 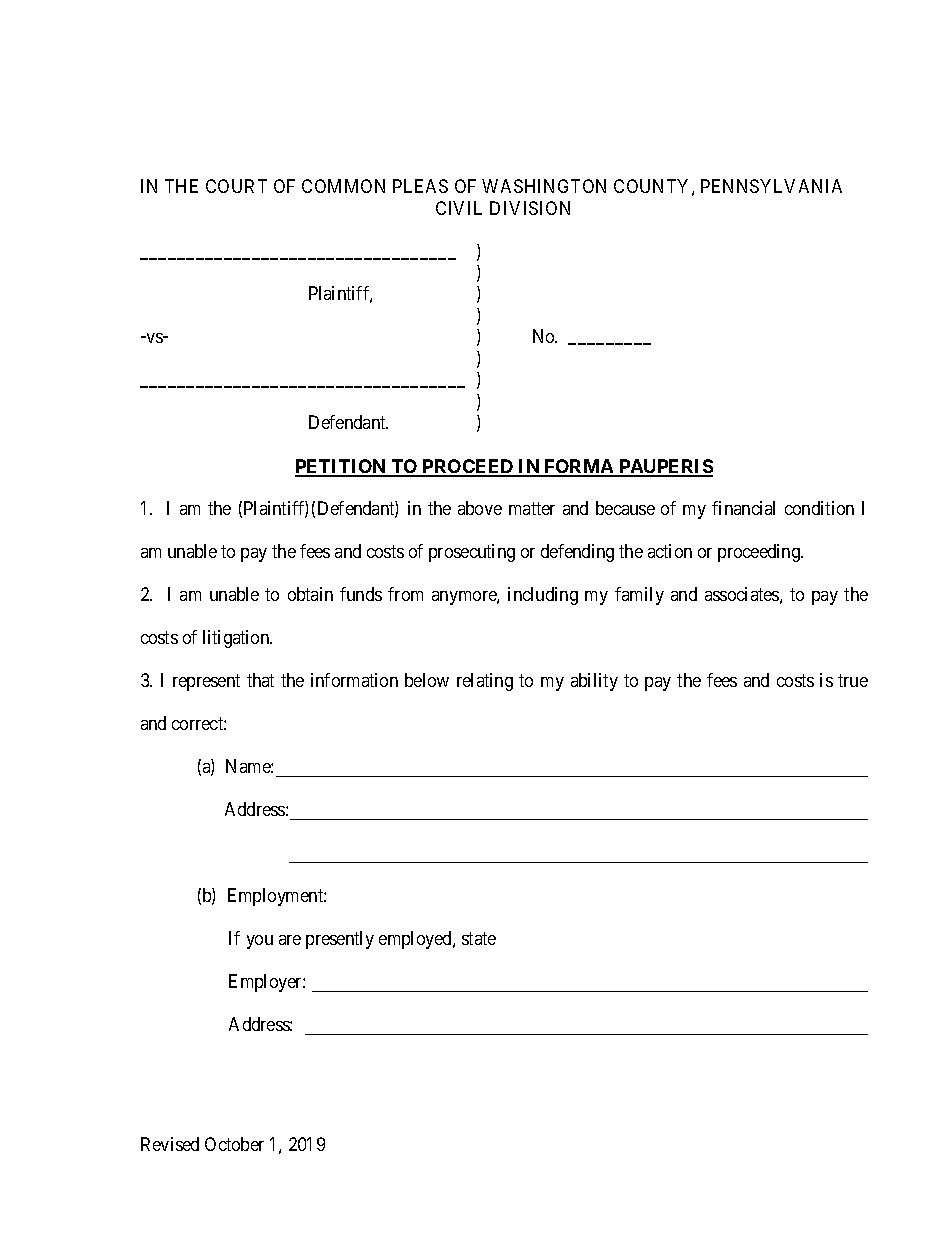 What do you see at coordinates (310, 594) in the document?
I see `obtain` at bounding box center [310, 594].
